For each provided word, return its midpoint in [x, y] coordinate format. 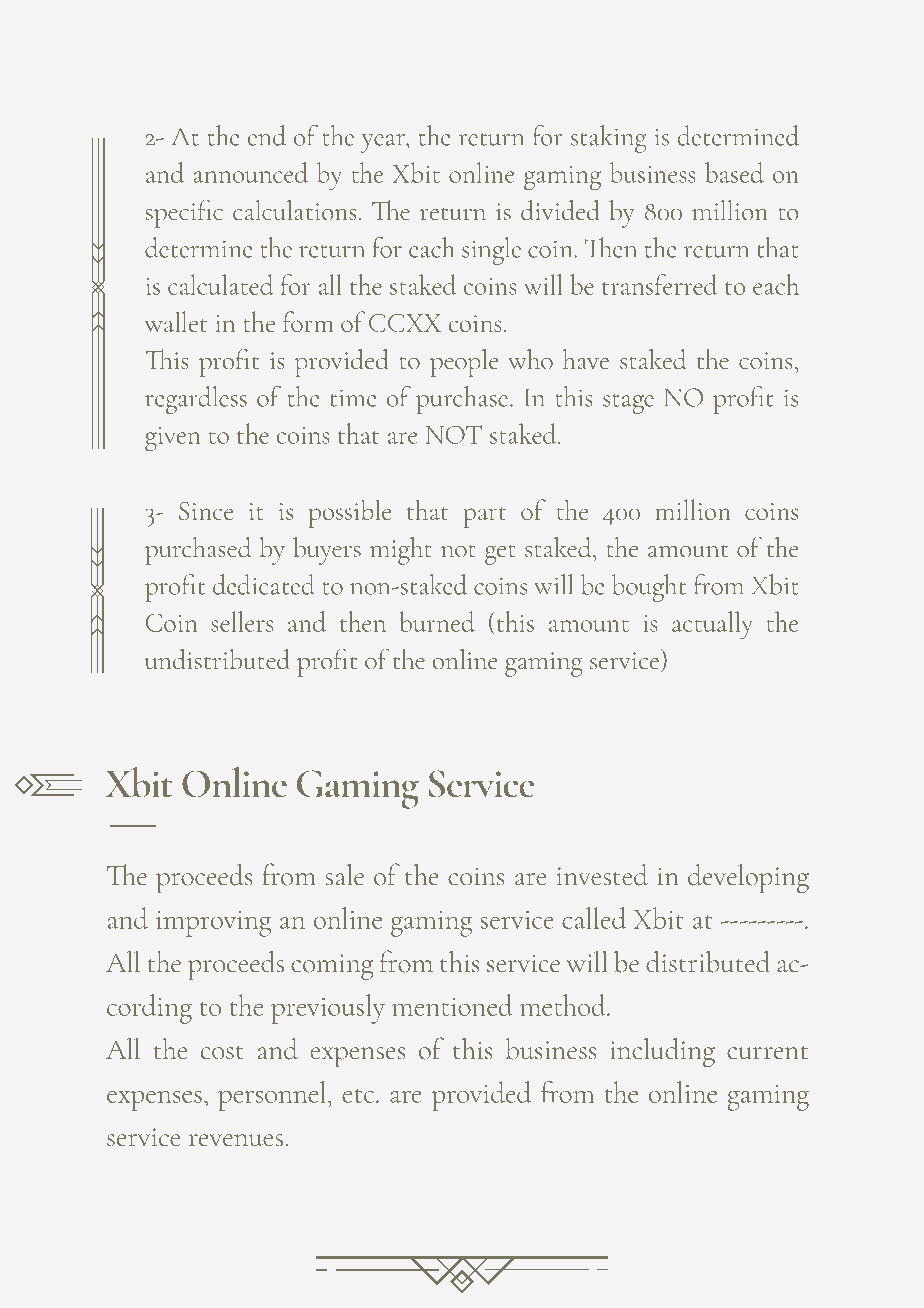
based [734, 172]
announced [250, 172]
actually [712, 625]
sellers [242, 621]
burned [437, 621]
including [663, 1052]
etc [359, 1096]
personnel [272, 1096]
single [491, 251]
